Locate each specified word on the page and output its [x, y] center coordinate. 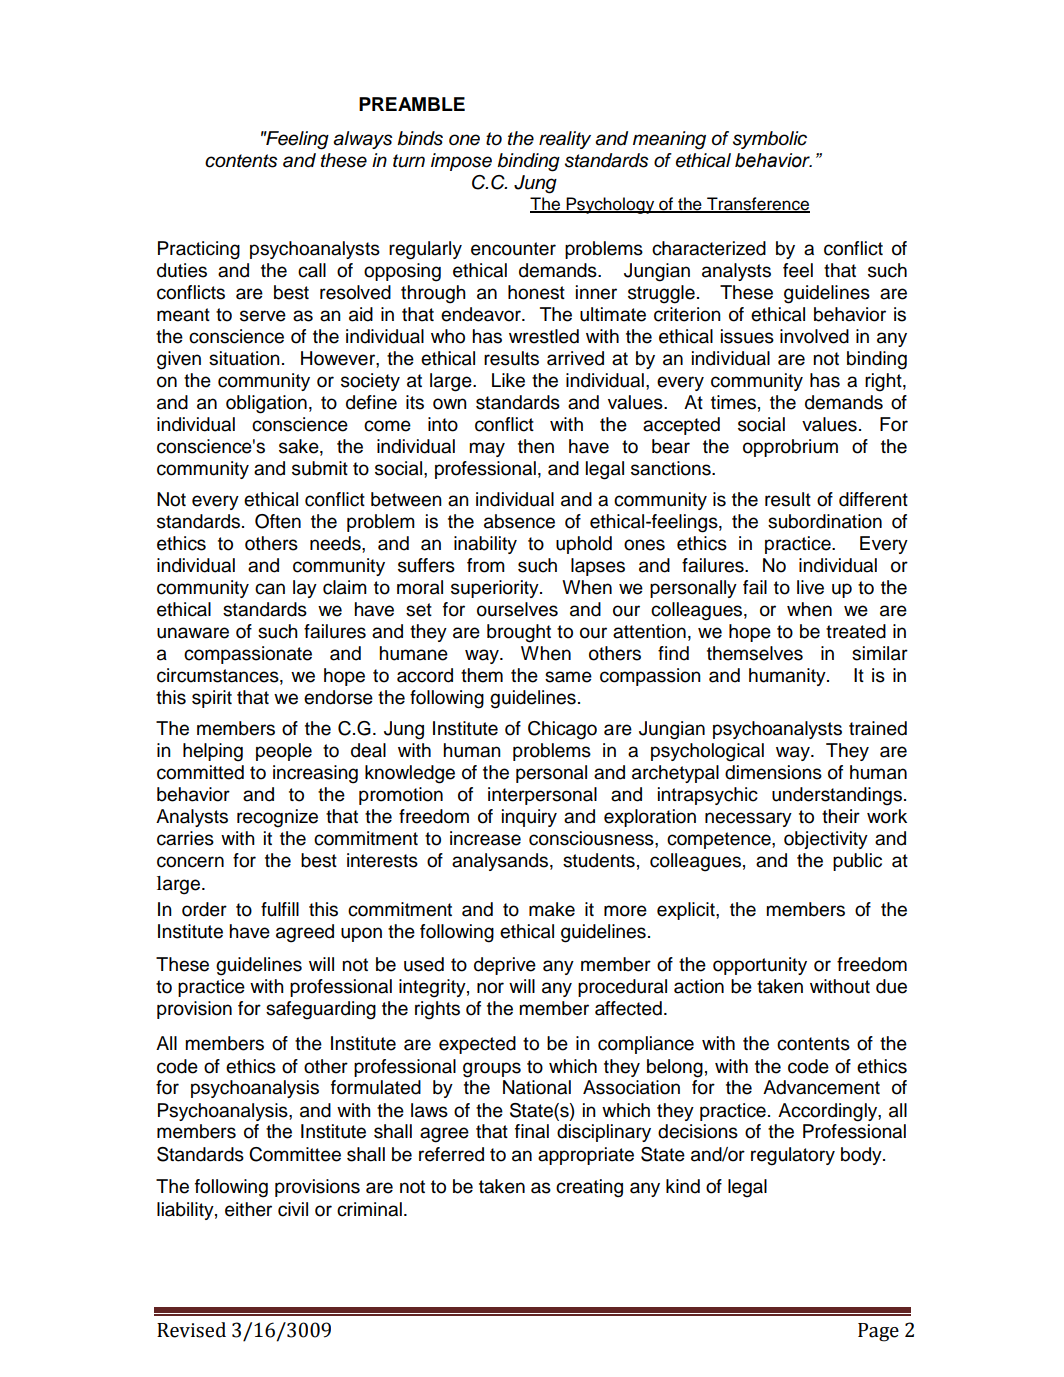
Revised [191, 1330]
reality [565, 140]
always [362, 140]
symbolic [770, 140]
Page [878, 1332]
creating [589, 1188]
